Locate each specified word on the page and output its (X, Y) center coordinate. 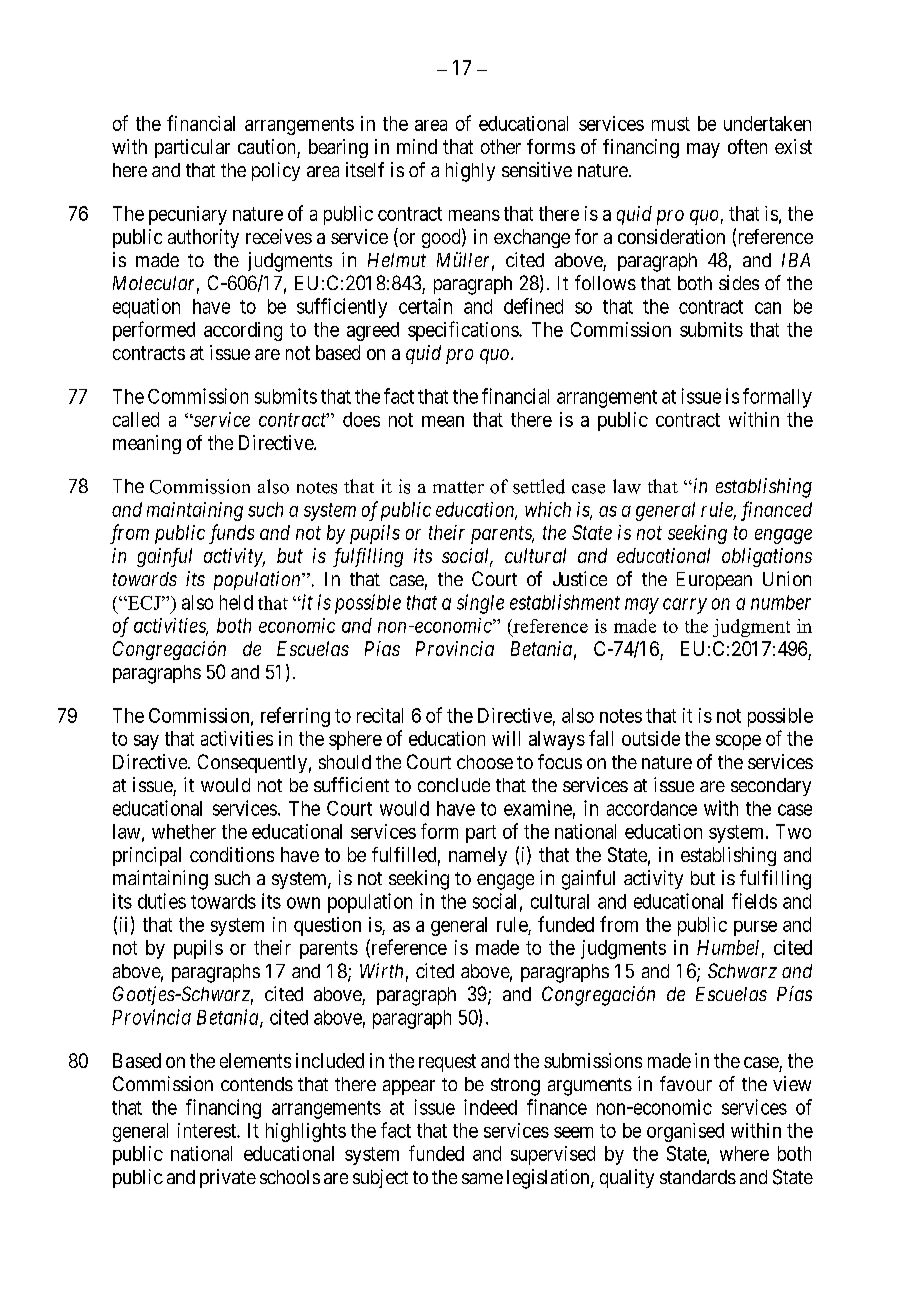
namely (478, 856)
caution (266, 146)
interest (208, 1130)
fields (754, 901)
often (747, 146)
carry (685, 606)
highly (470, 172)
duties (162, 901)
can (768, 308)
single (480, 604)
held (236, 602)
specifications (464, 331)
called (136, 419)
